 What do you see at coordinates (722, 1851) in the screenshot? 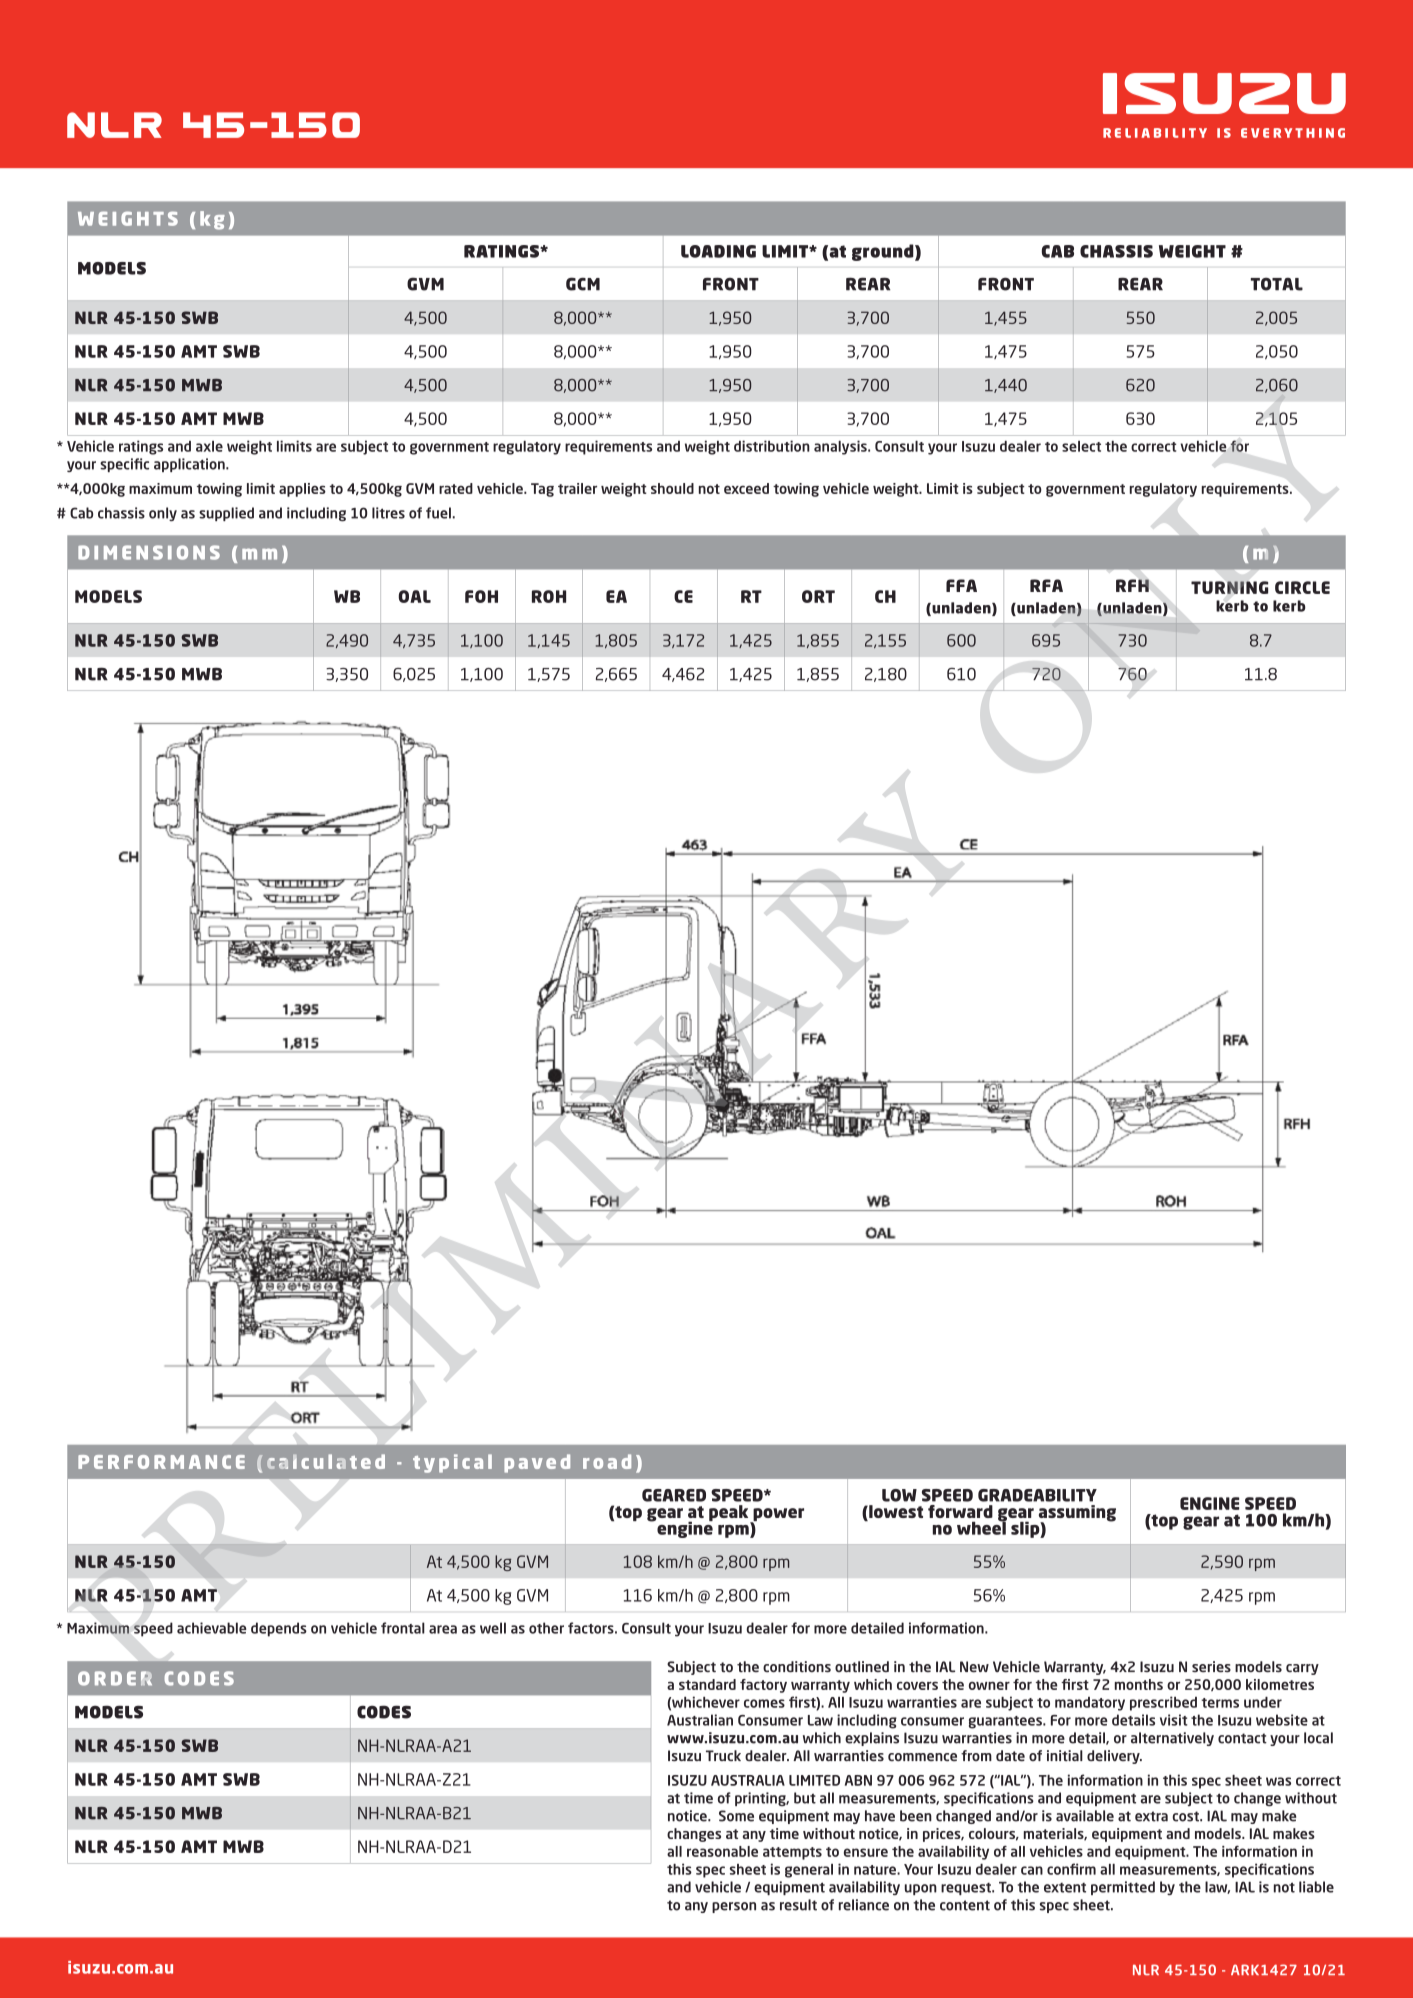
I see `reasonable` at bounding box center [722, 1851].
